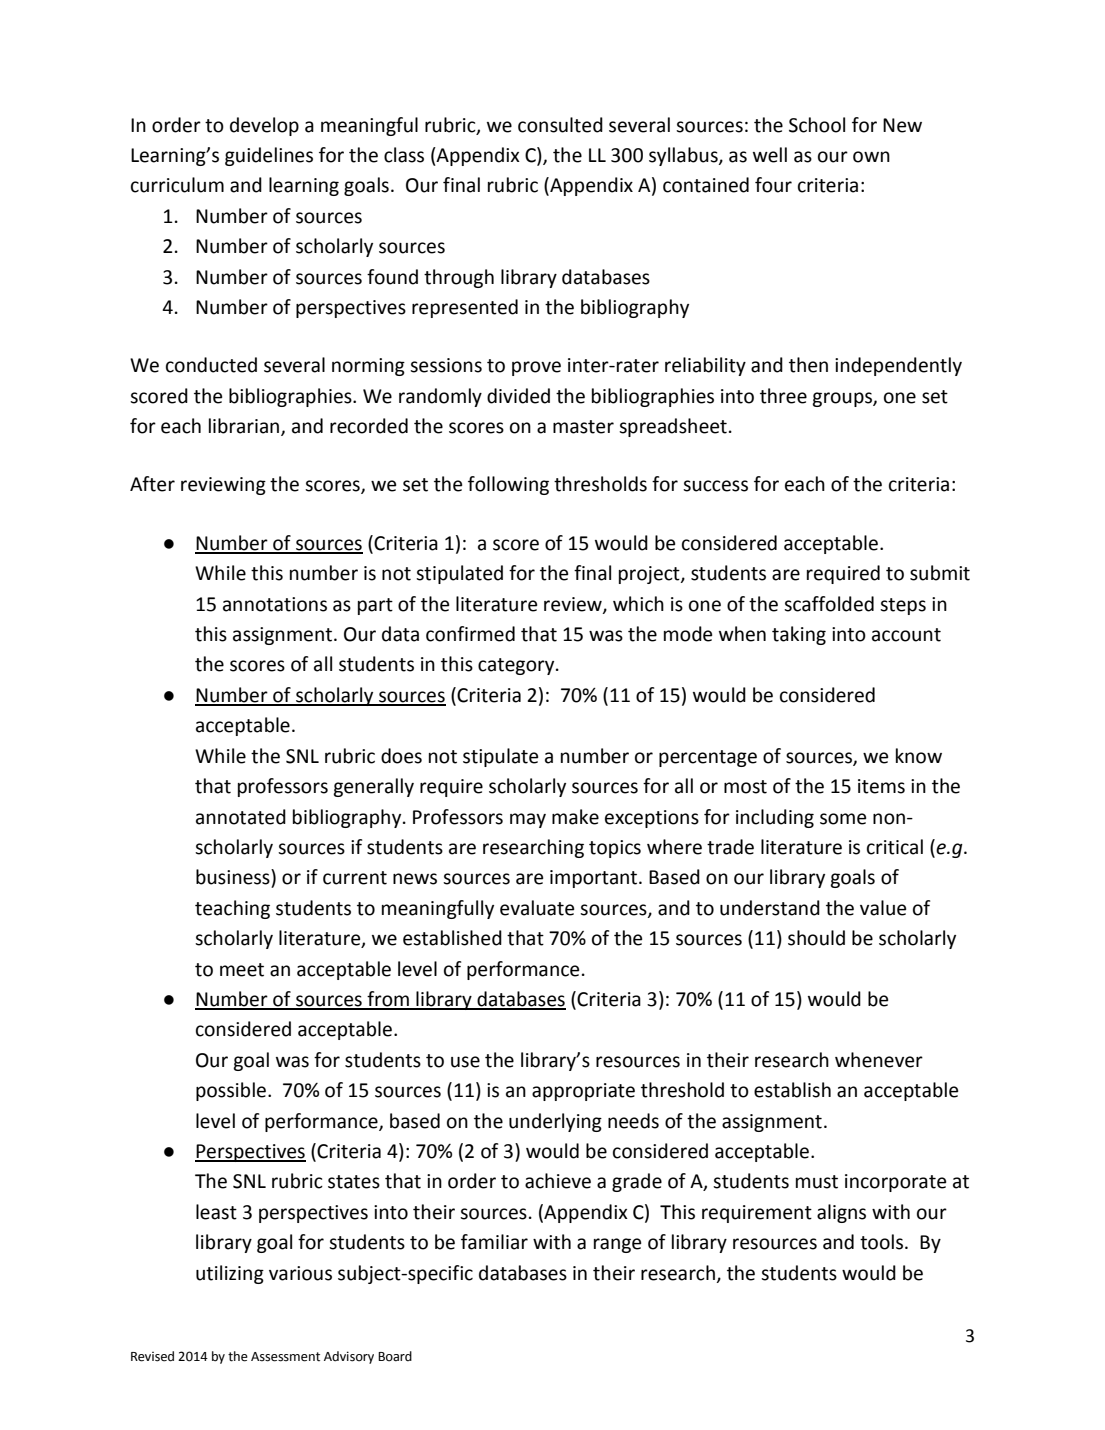 The image size is (1105, 1430). I want to click on annotated, so click(241, 817).
